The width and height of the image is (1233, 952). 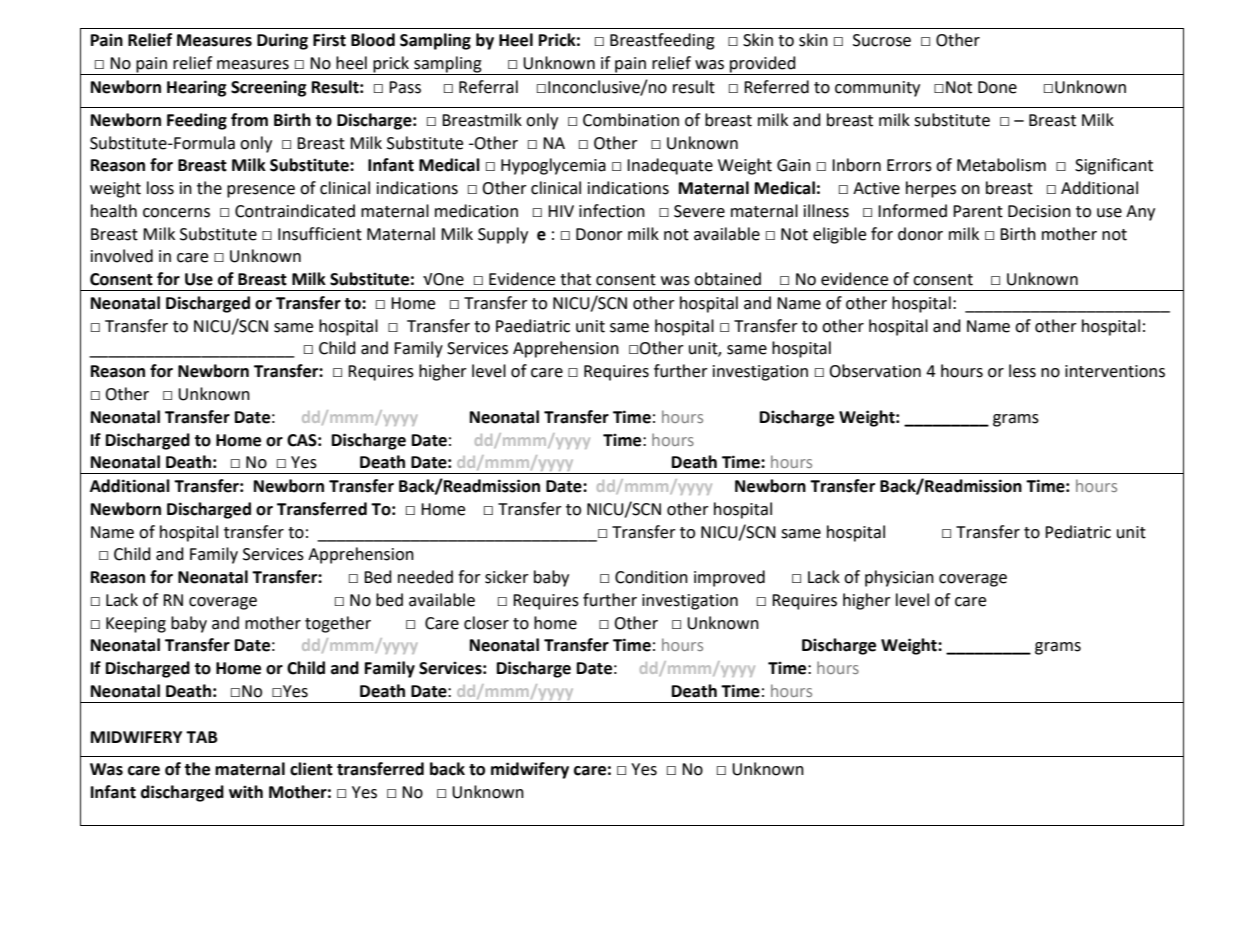 What do you see at coordinates (1078, 532) in the image?
I see `Pediatric` at bounding box center [1078, 532].
